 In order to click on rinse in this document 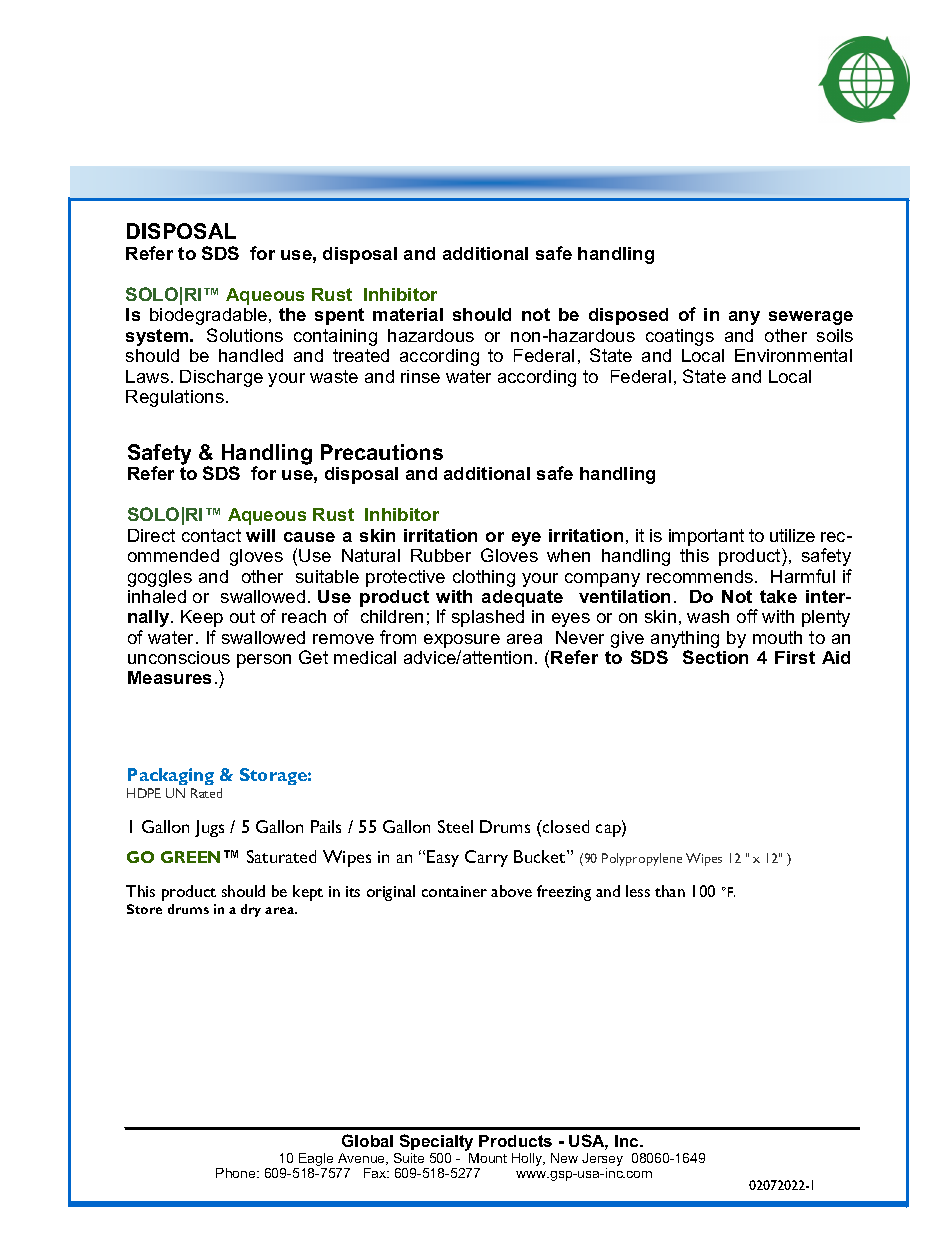, I will do `click(420, 376)`.
